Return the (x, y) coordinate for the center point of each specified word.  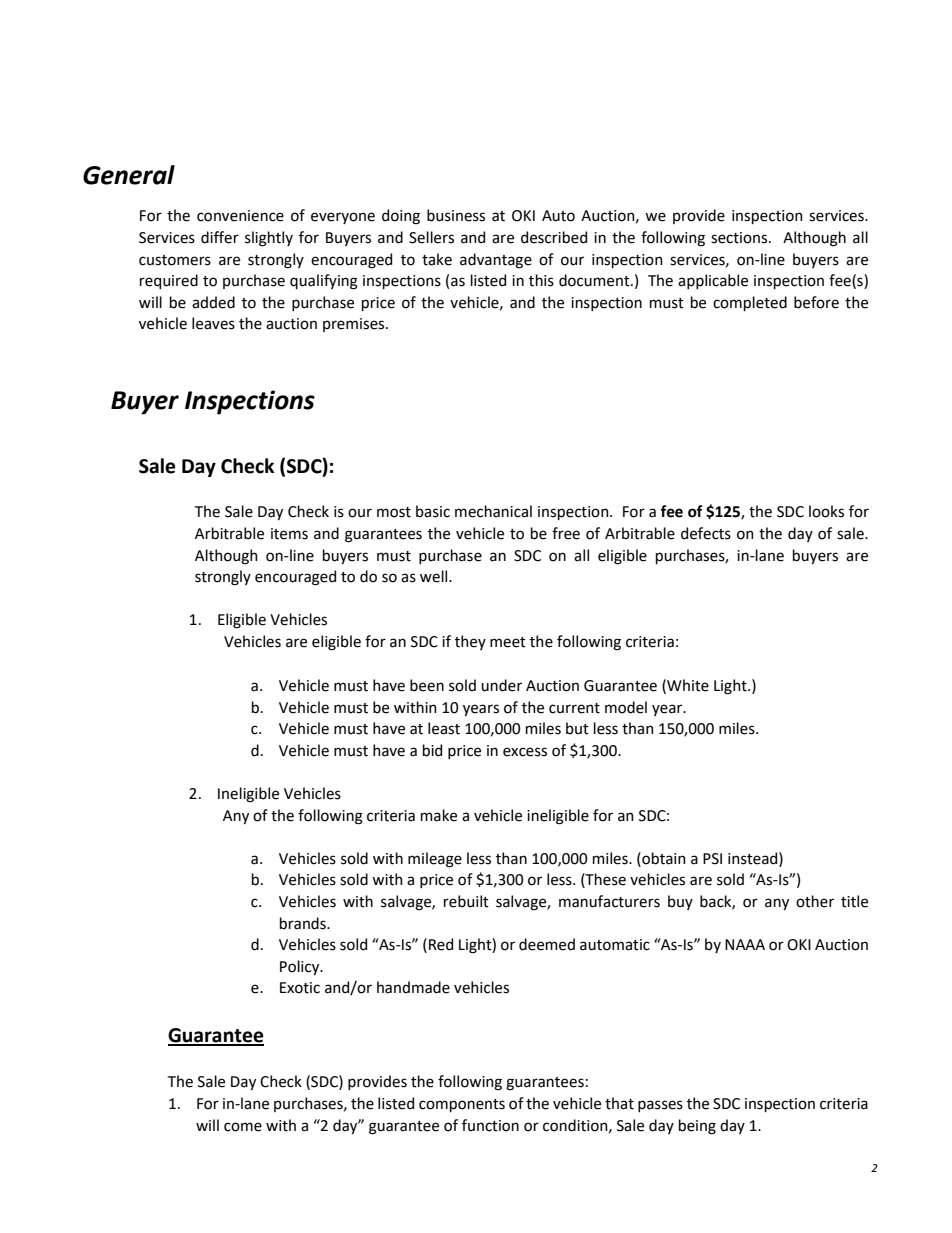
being (697, 1127)
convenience (240, 216)
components (462, 1105)
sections (740, 238)
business (456, 215)
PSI (712, 859)
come (243, 1127)
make (439, 815)
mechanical (493, 511)
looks (826, 511)
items (289, 534)
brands (304, 923)
